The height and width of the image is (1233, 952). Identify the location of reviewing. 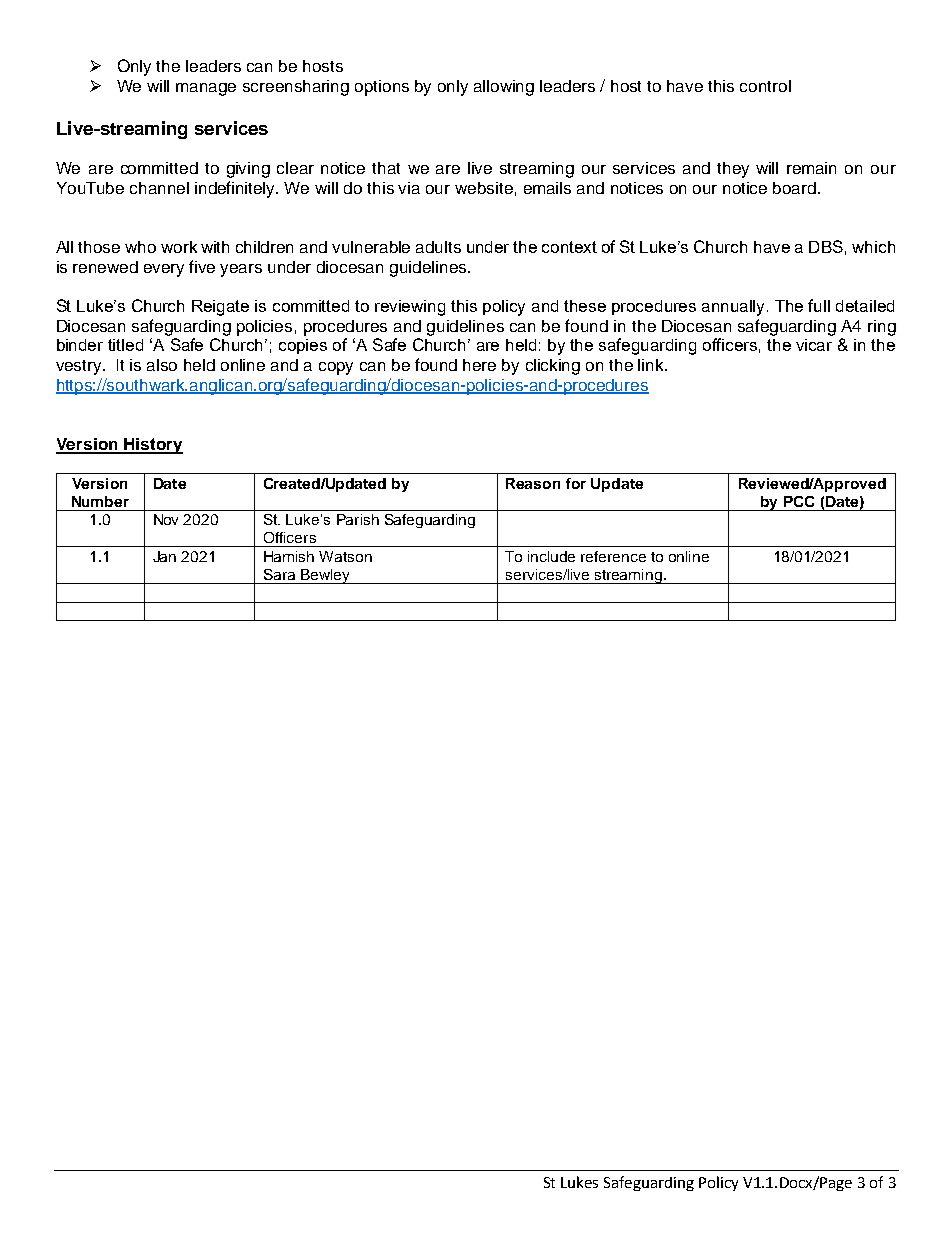
(410, 308).
